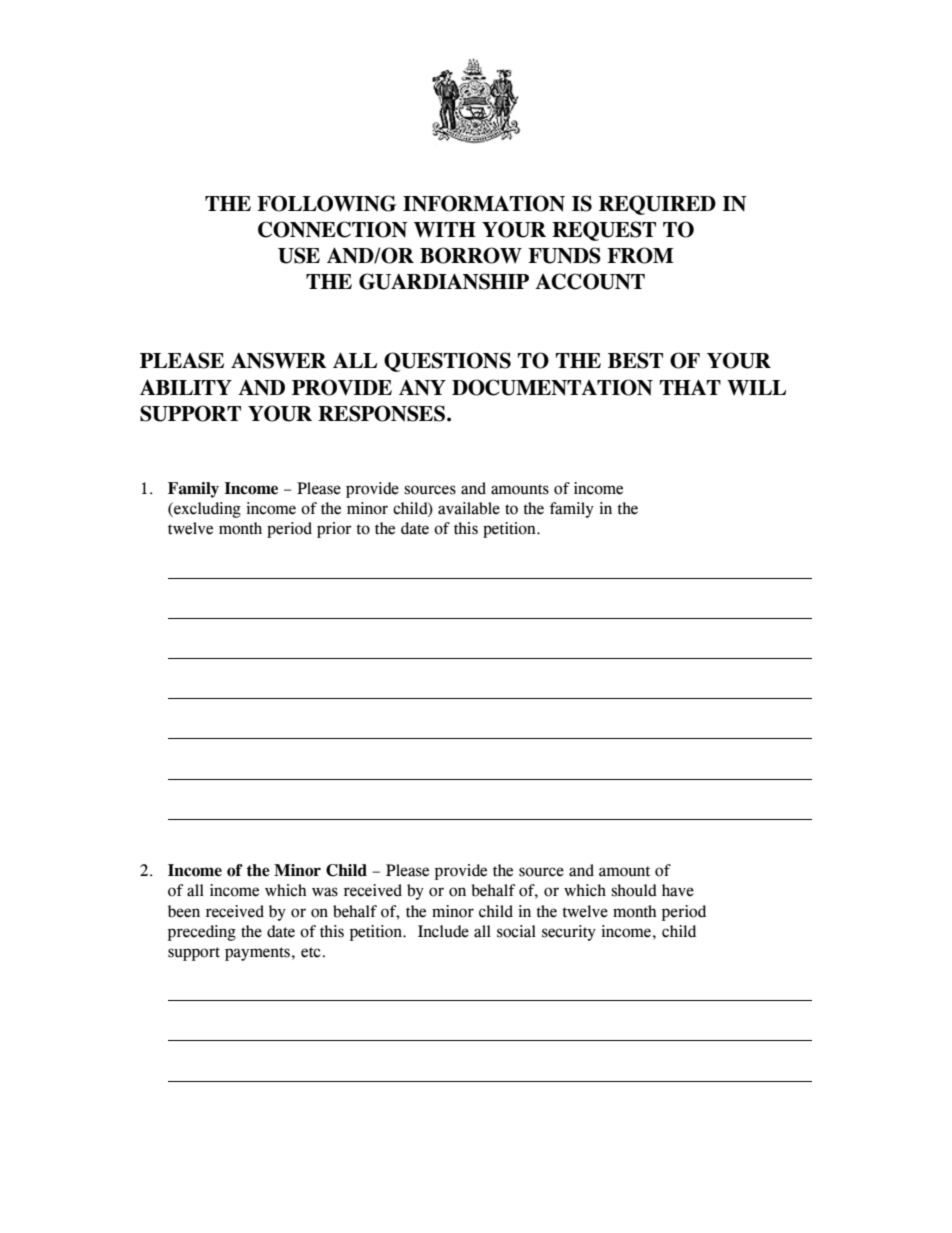 The image size is (952, 1233). Describe the element at coordinates (257, 954) in the screenshot. I see `payments` at that location.
